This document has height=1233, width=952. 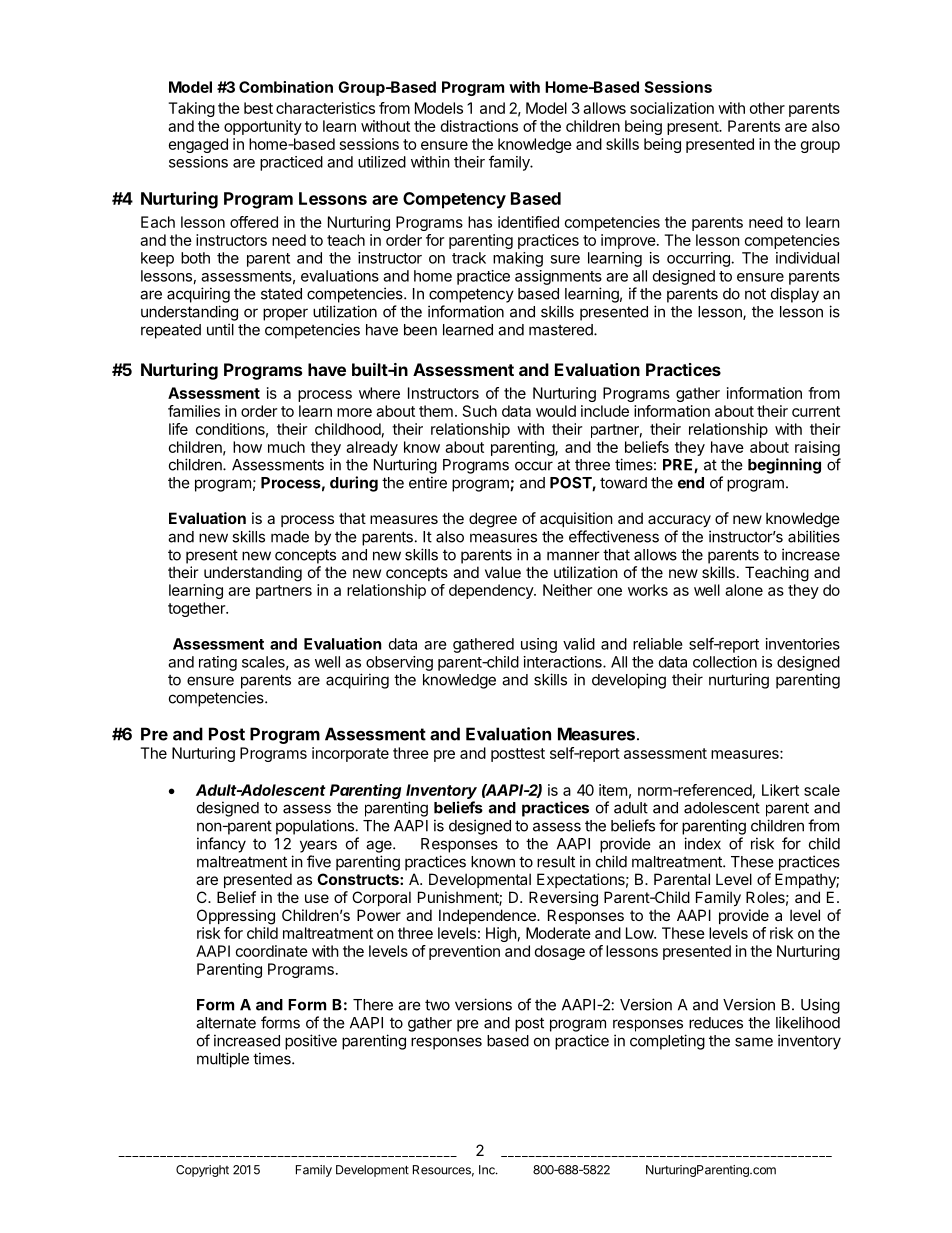 I want to click on dependency, so click(x=492, y=591).
